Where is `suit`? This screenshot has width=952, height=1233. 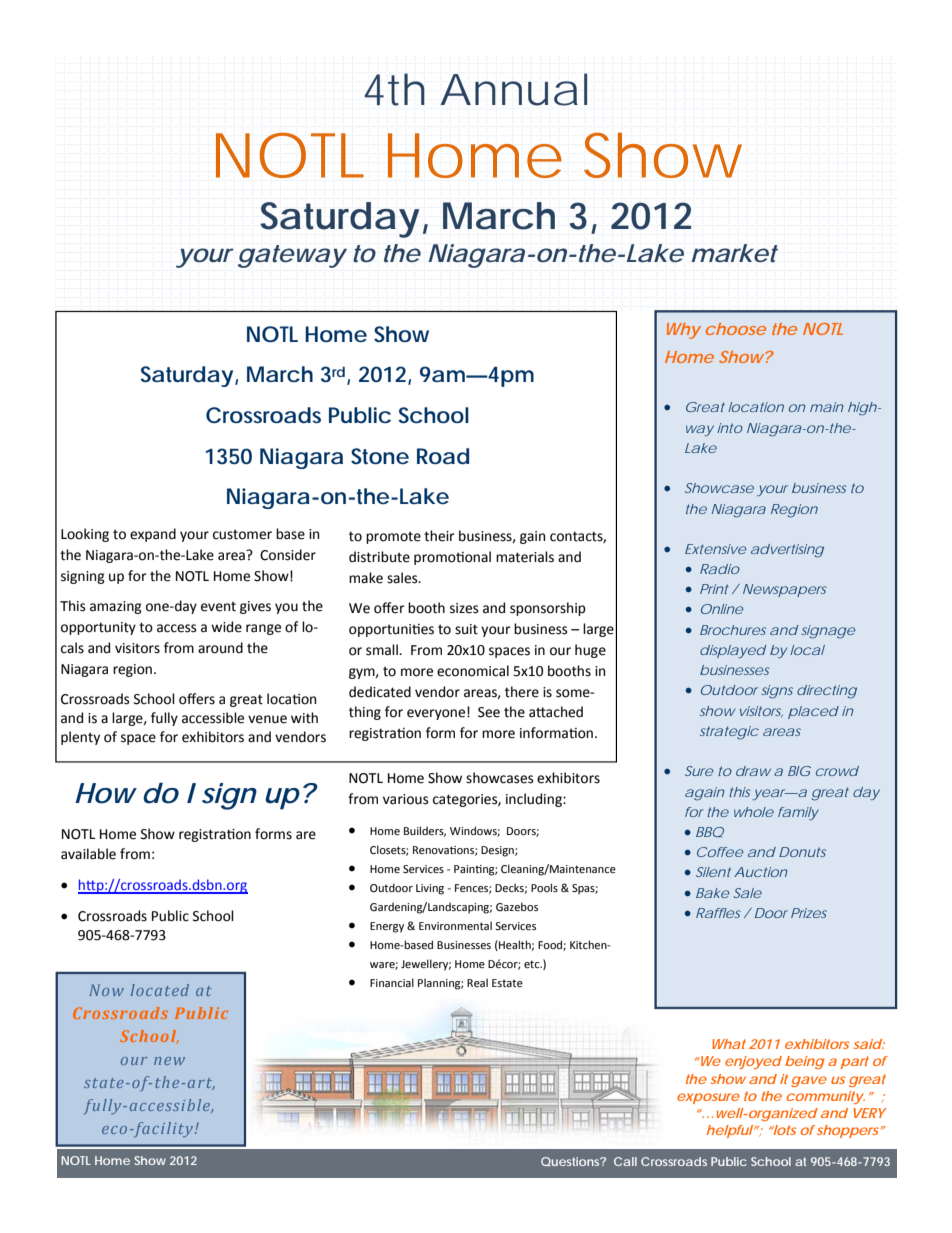
suit is located at coordinates (466, 629).
